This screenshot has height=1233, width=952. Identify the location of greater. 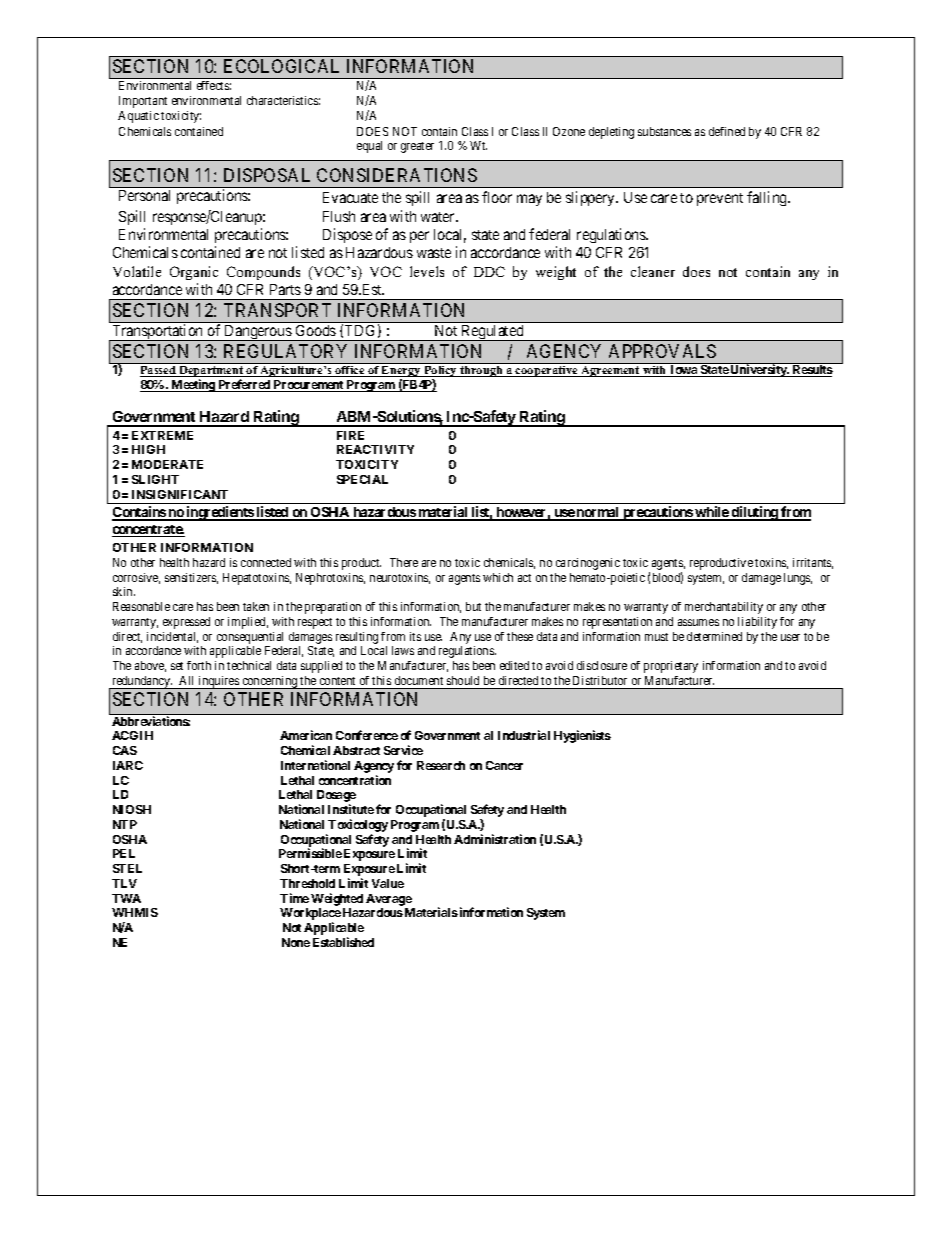
(417, 147).
